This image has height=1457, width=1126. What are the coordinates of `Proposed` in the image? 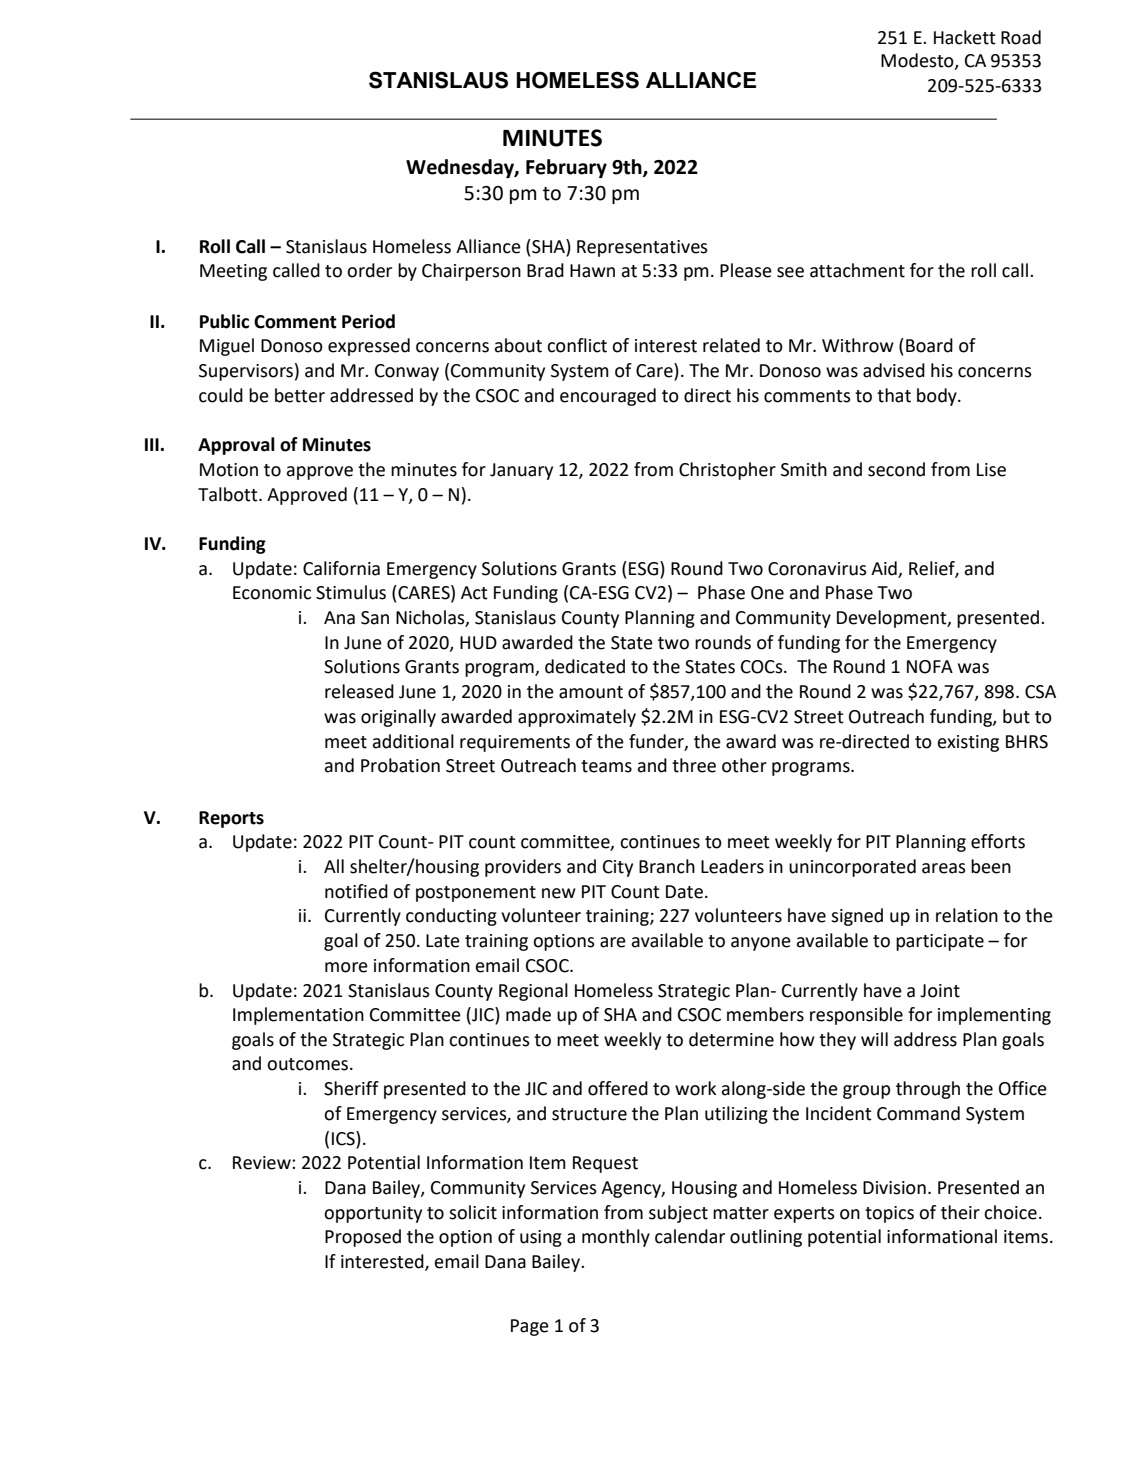 It's located at (363, 1238).
